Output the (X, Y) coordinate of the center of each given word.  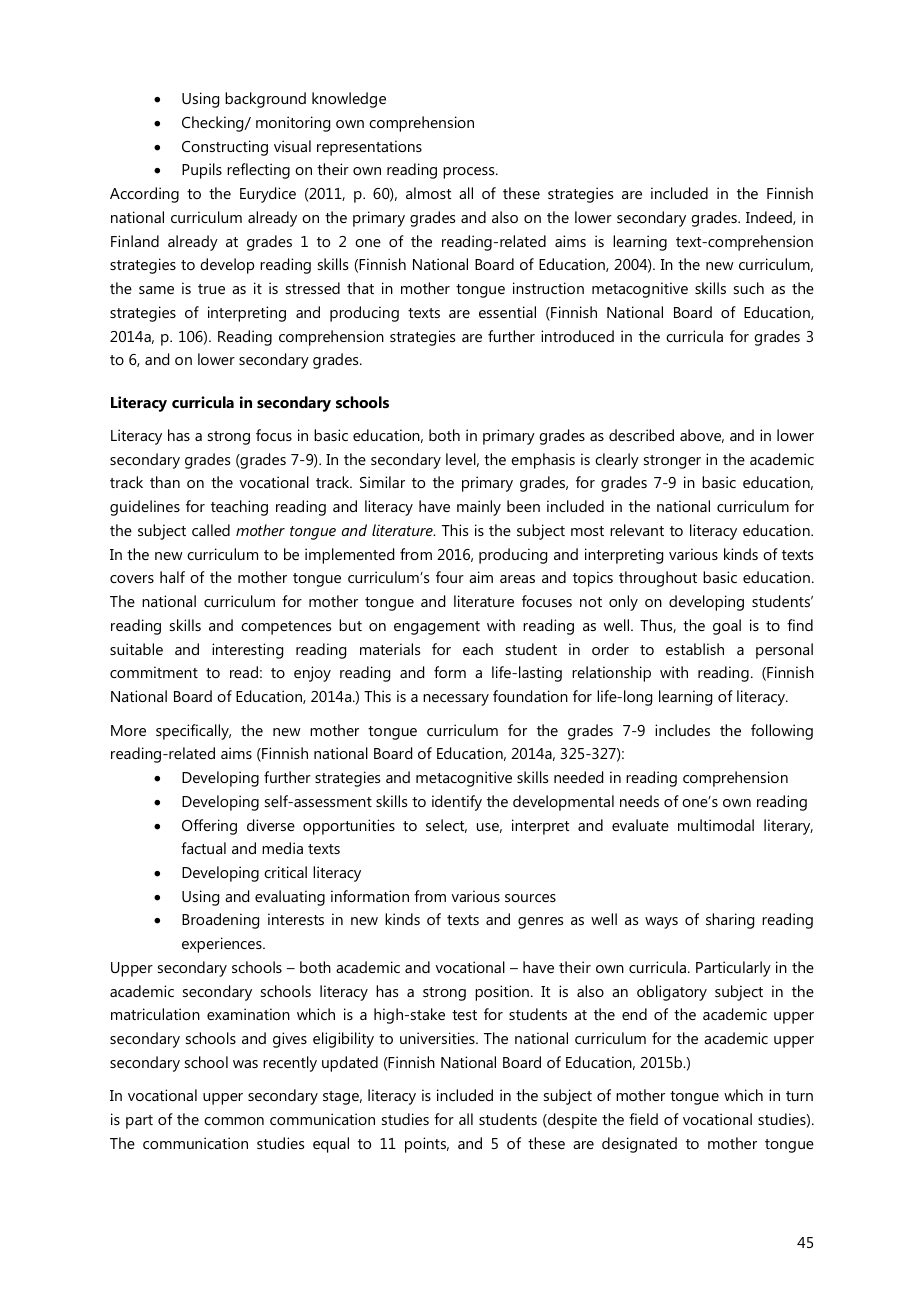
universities (438, 1038)
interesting (247, 651)
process (470, 173)
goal (727, 627)
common (234, 1121)
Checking (214, 124)
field (643, 1119)
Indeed (770, 218)
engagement (437, 628)
